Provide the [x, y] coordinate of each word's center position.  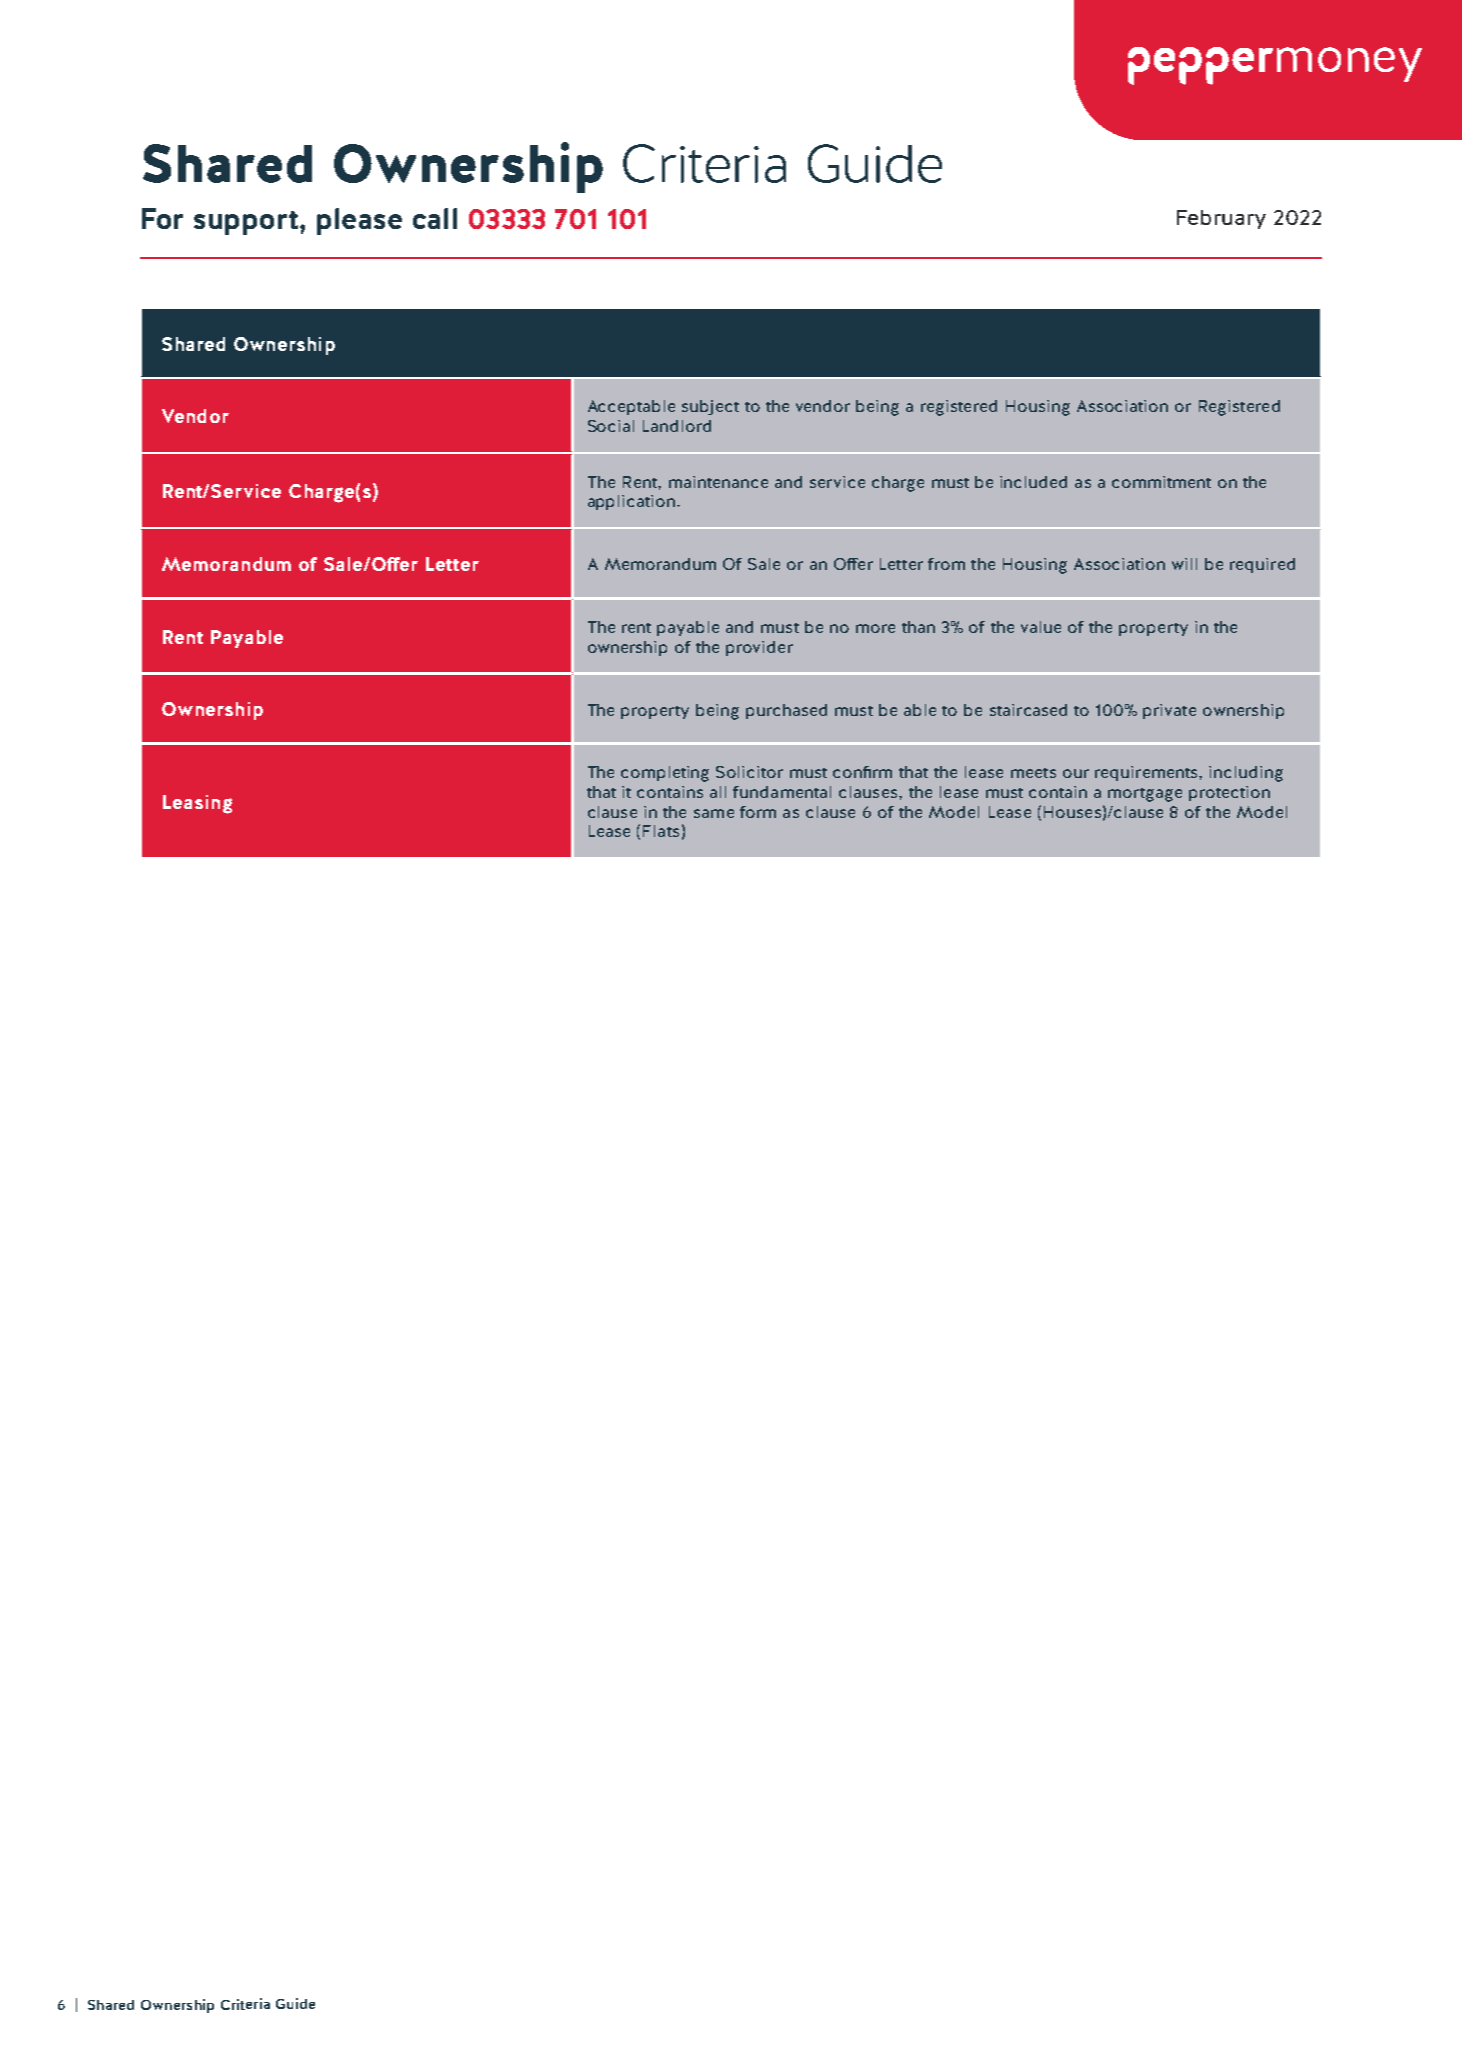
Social [611, 426]
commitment [1161, 482]
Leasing [197, 804]
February [1221, 219]
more [875, 628]
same [714, 813]
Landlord [677, 426]
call [435, 218]
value [1041, 627]
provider [759, 648]
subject [710, 407]
